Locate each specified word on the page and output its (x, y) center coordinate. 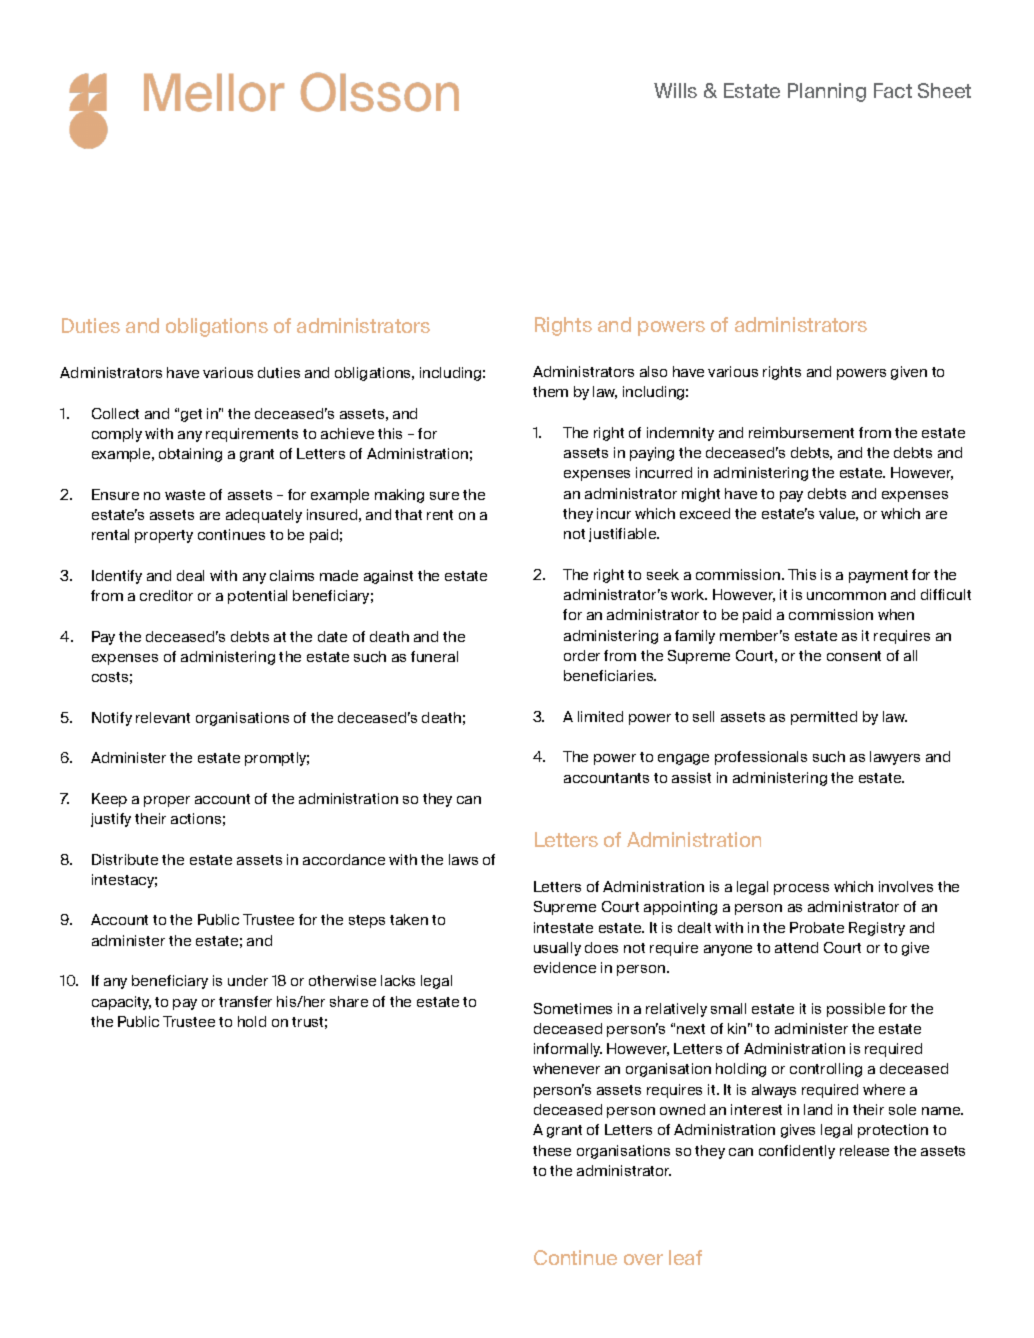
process (801, 889)
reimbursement (801, 432)
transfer (245, 1001)
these (552, 1150)
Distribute (125, 859)
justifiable (624, 535)
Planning (827, 92)
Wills (675, 90)
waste (185, 495)
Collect (115, 413)
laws (463, 859)
